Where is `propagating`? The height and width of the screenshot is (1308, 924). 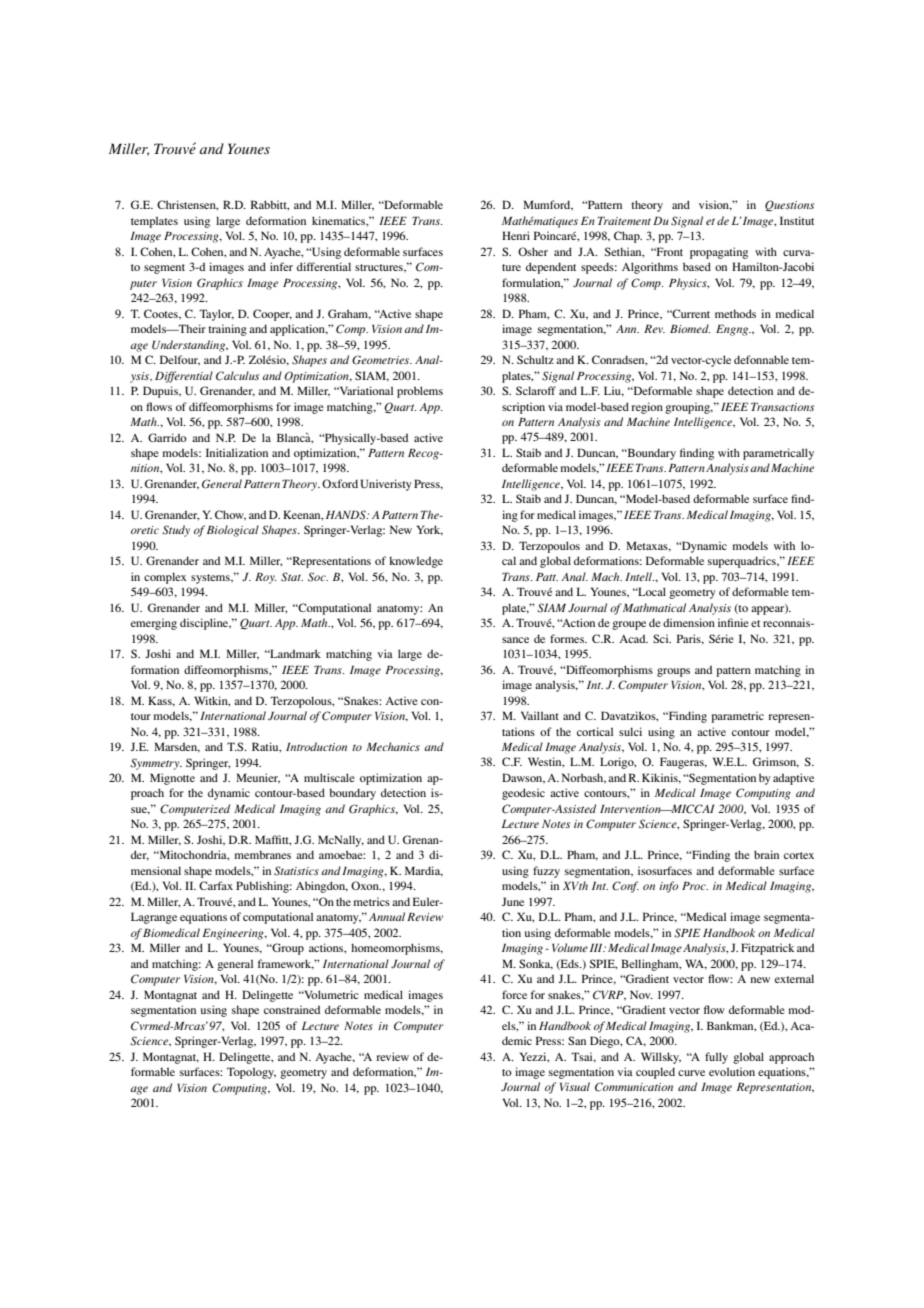
propagating is located at coordinates (719, 253).
